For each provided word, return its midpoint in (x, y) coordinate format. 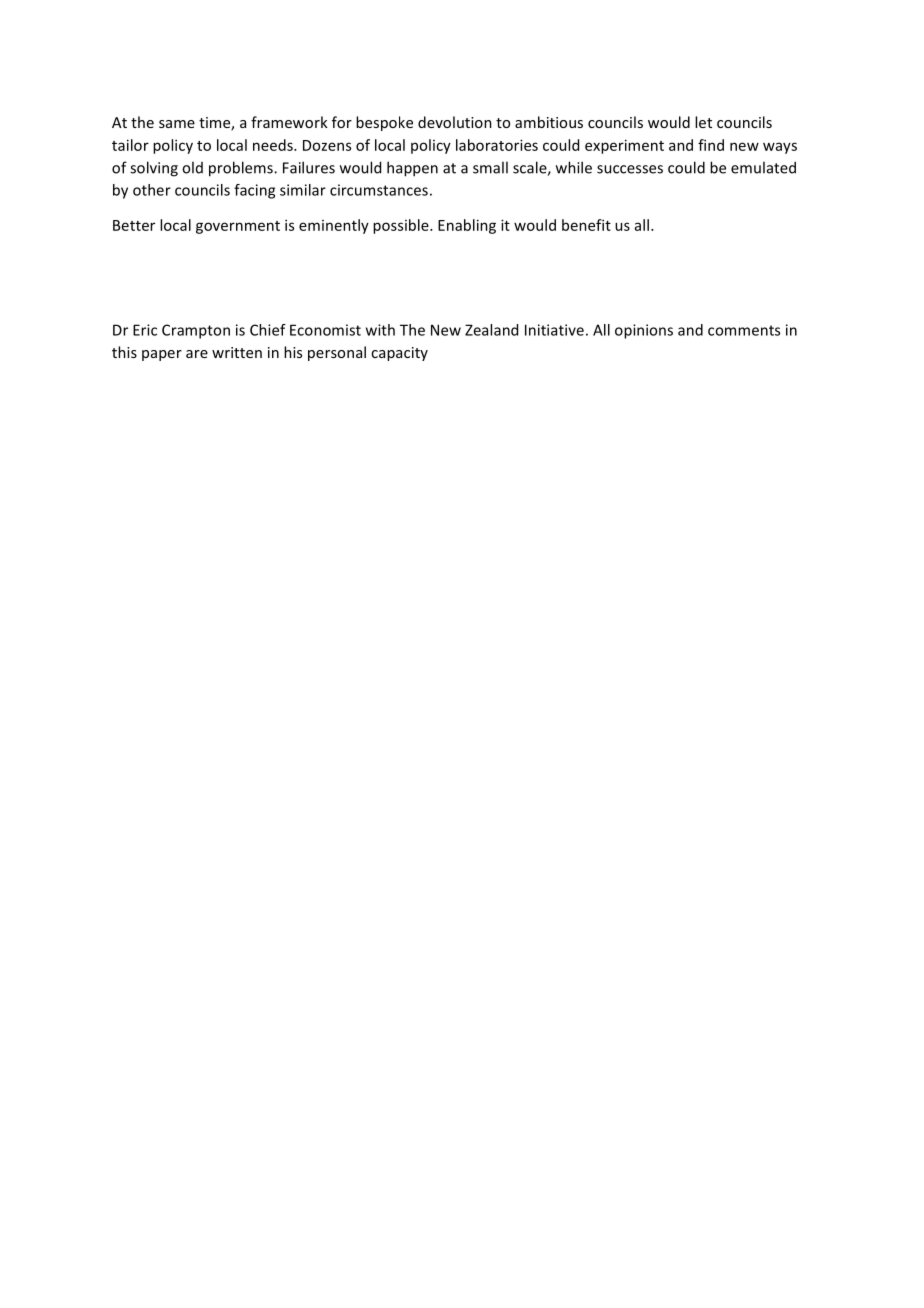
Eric (145, 330)
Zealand (491, 330)
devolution (455, 122)
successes (630, 169)
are (197, 354)
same (177, 124)
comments (744, 330)
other (152, 190)
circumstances (379, 190)
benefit (586, 225)
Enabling (467, 226)
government (238, 227)
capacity (399, 354)
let (703, 122)
